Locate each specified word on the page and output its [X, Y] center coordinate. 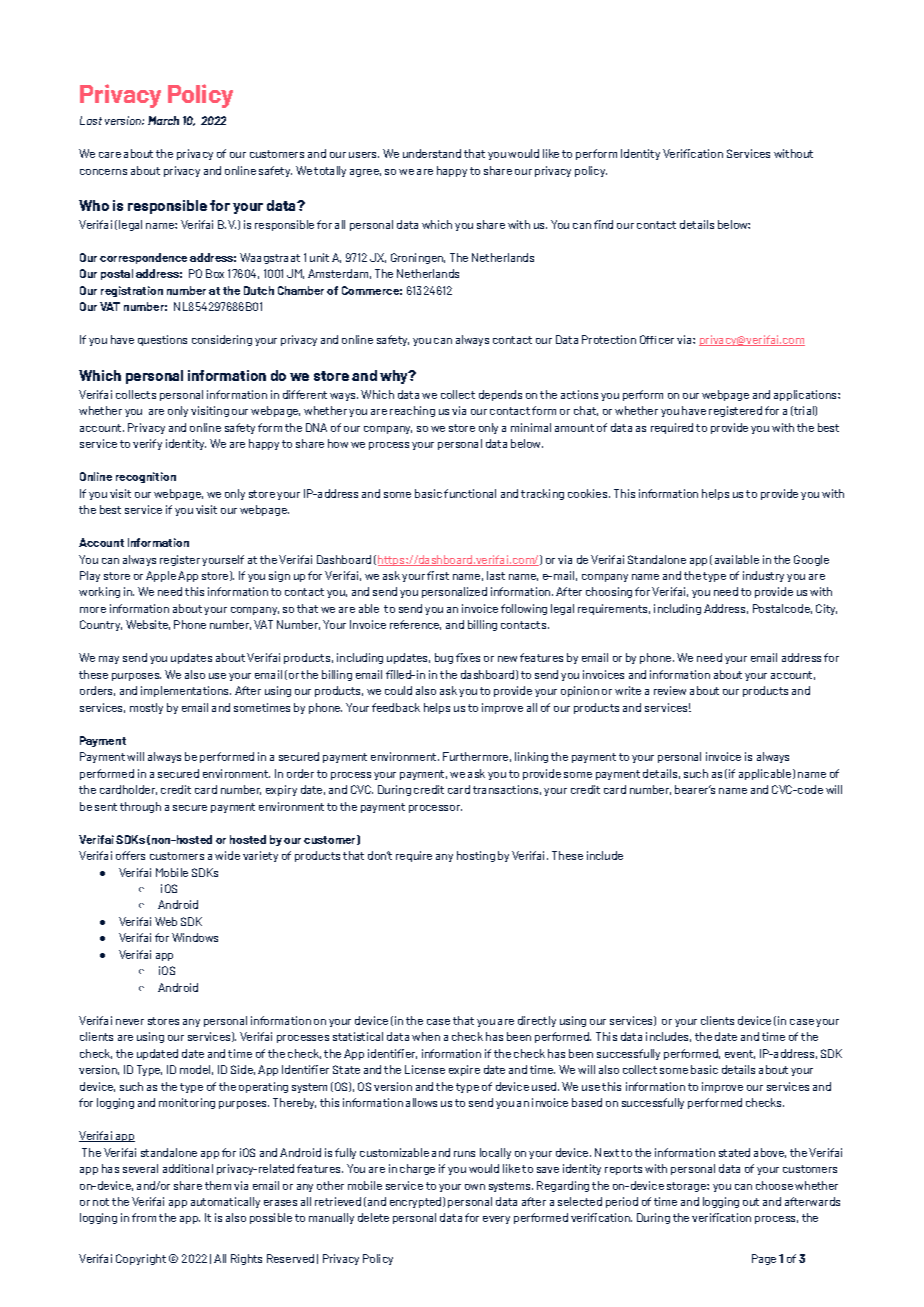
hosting [476, 856]
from [144, 1217]
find [603, 224]
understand [432, 153]
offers [130, 855]
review [670, 690]
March [163, 120]
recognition [146, 477]
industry [763, 576]
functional [470, 493]
